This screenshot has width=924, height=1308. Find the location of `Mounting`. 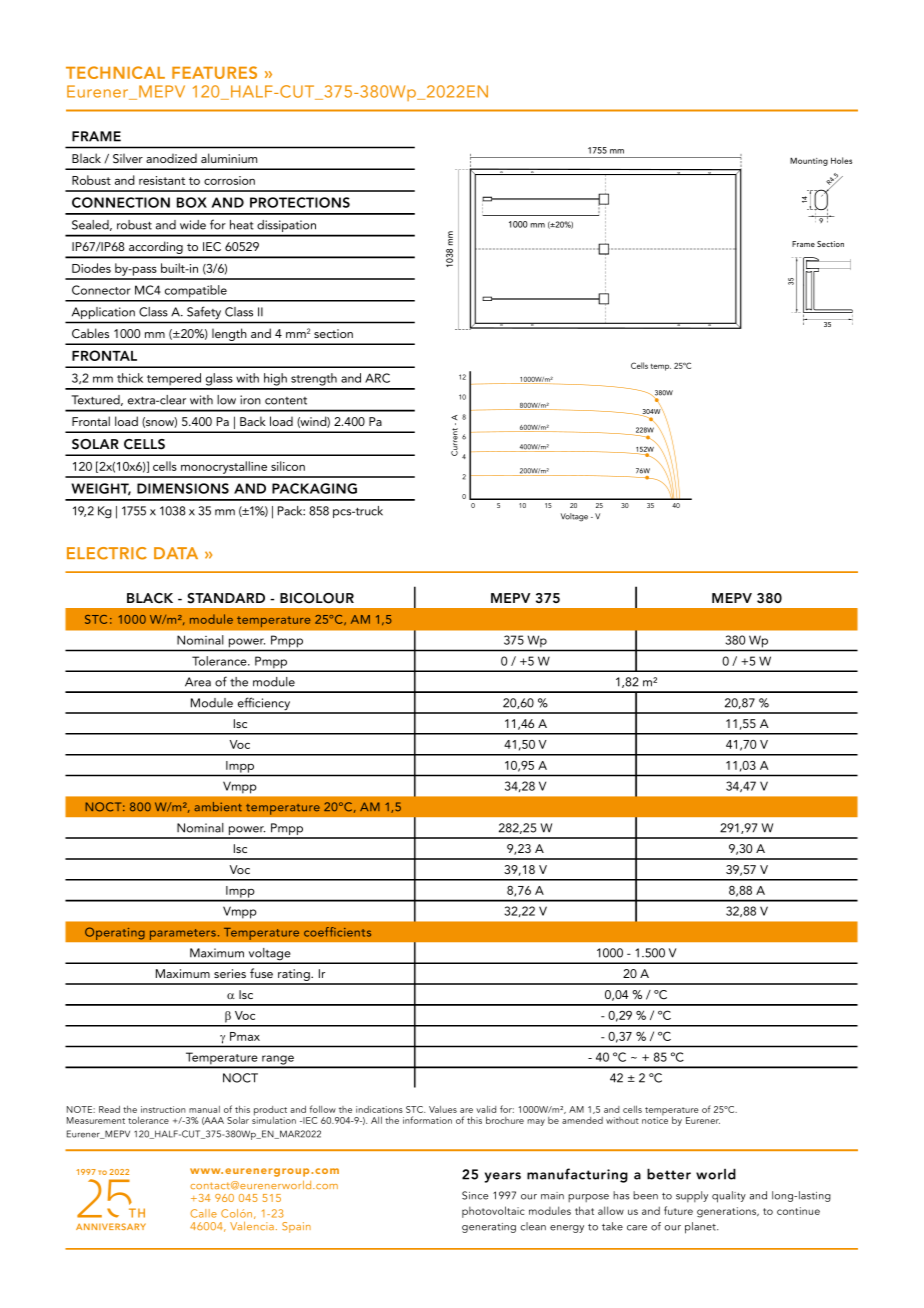

Mounting is located at coordinates (809, 161).
